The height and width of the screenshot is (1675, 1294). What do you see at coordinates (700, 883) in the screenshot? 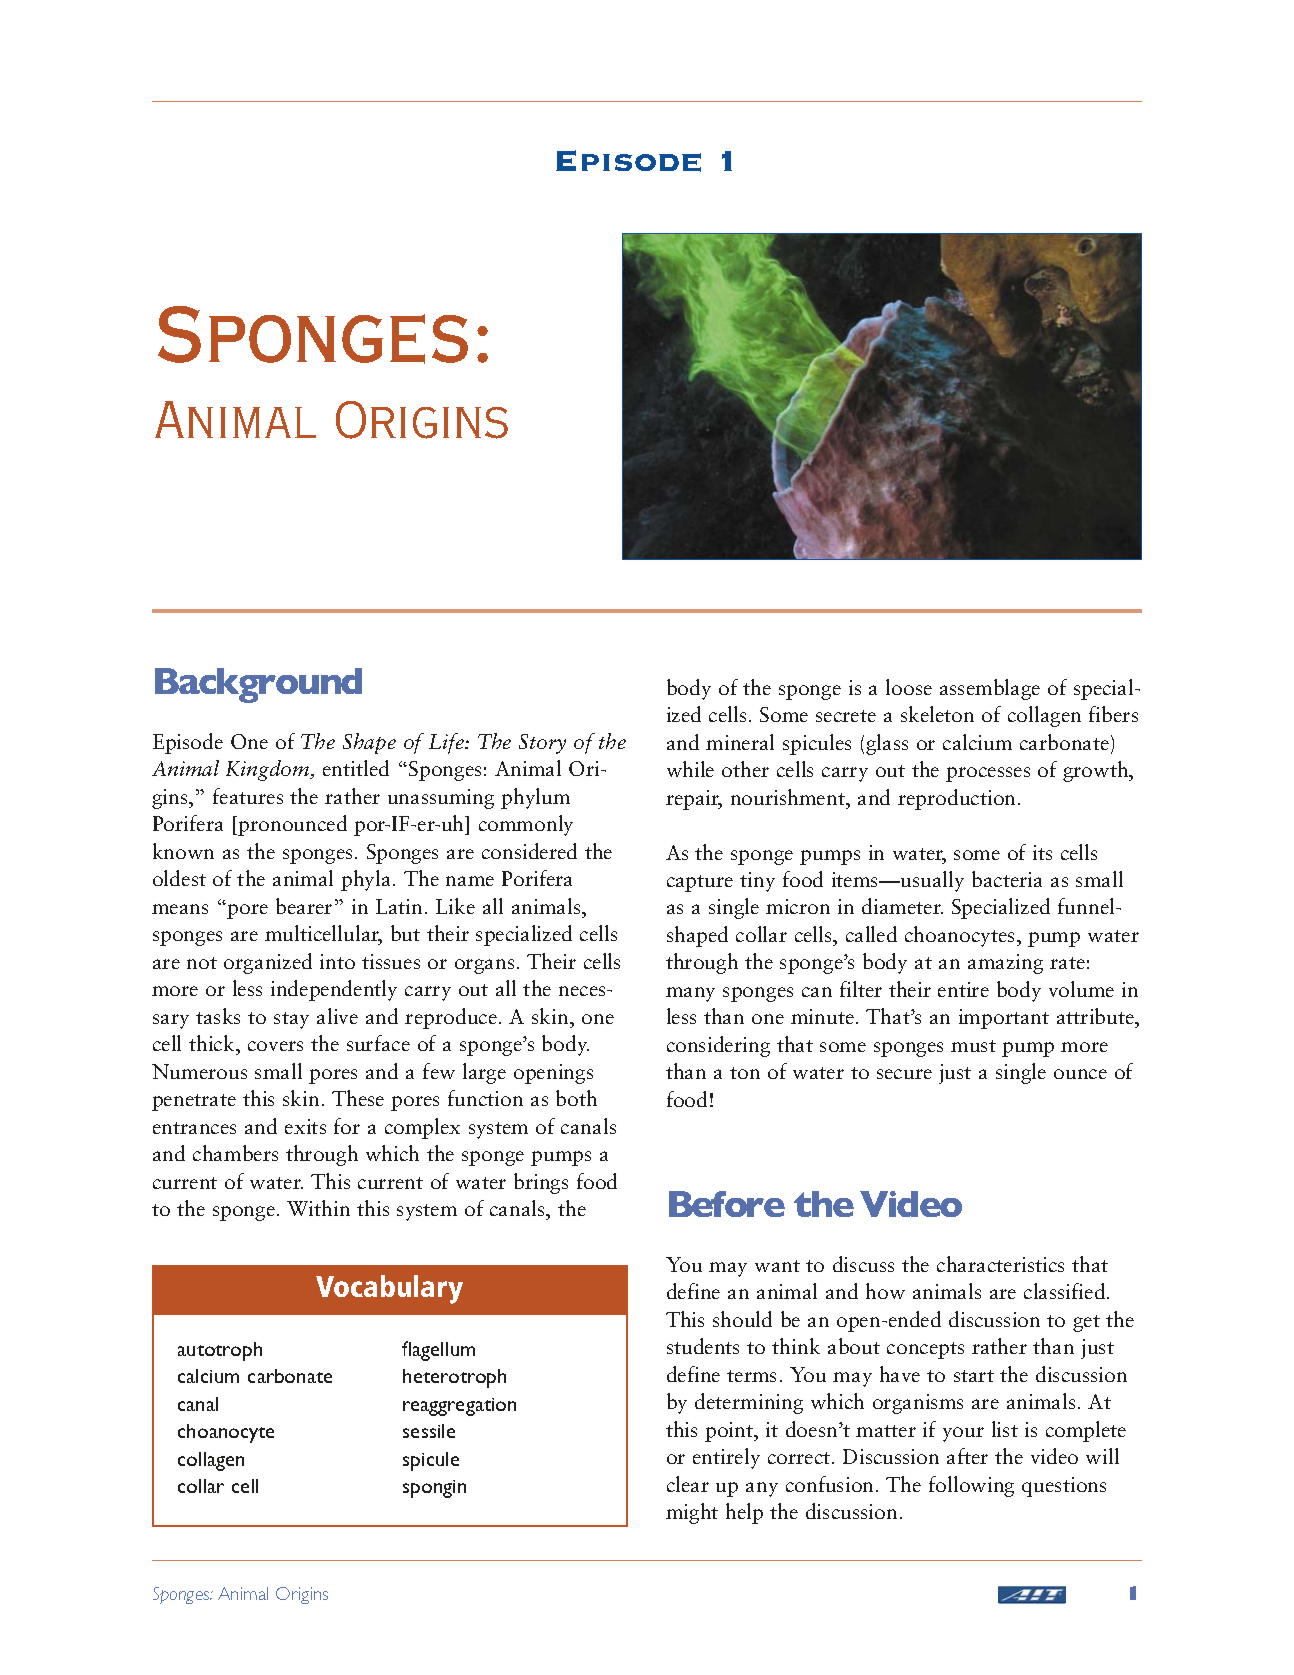
I see `capture` at bounding box center [700, 883].
